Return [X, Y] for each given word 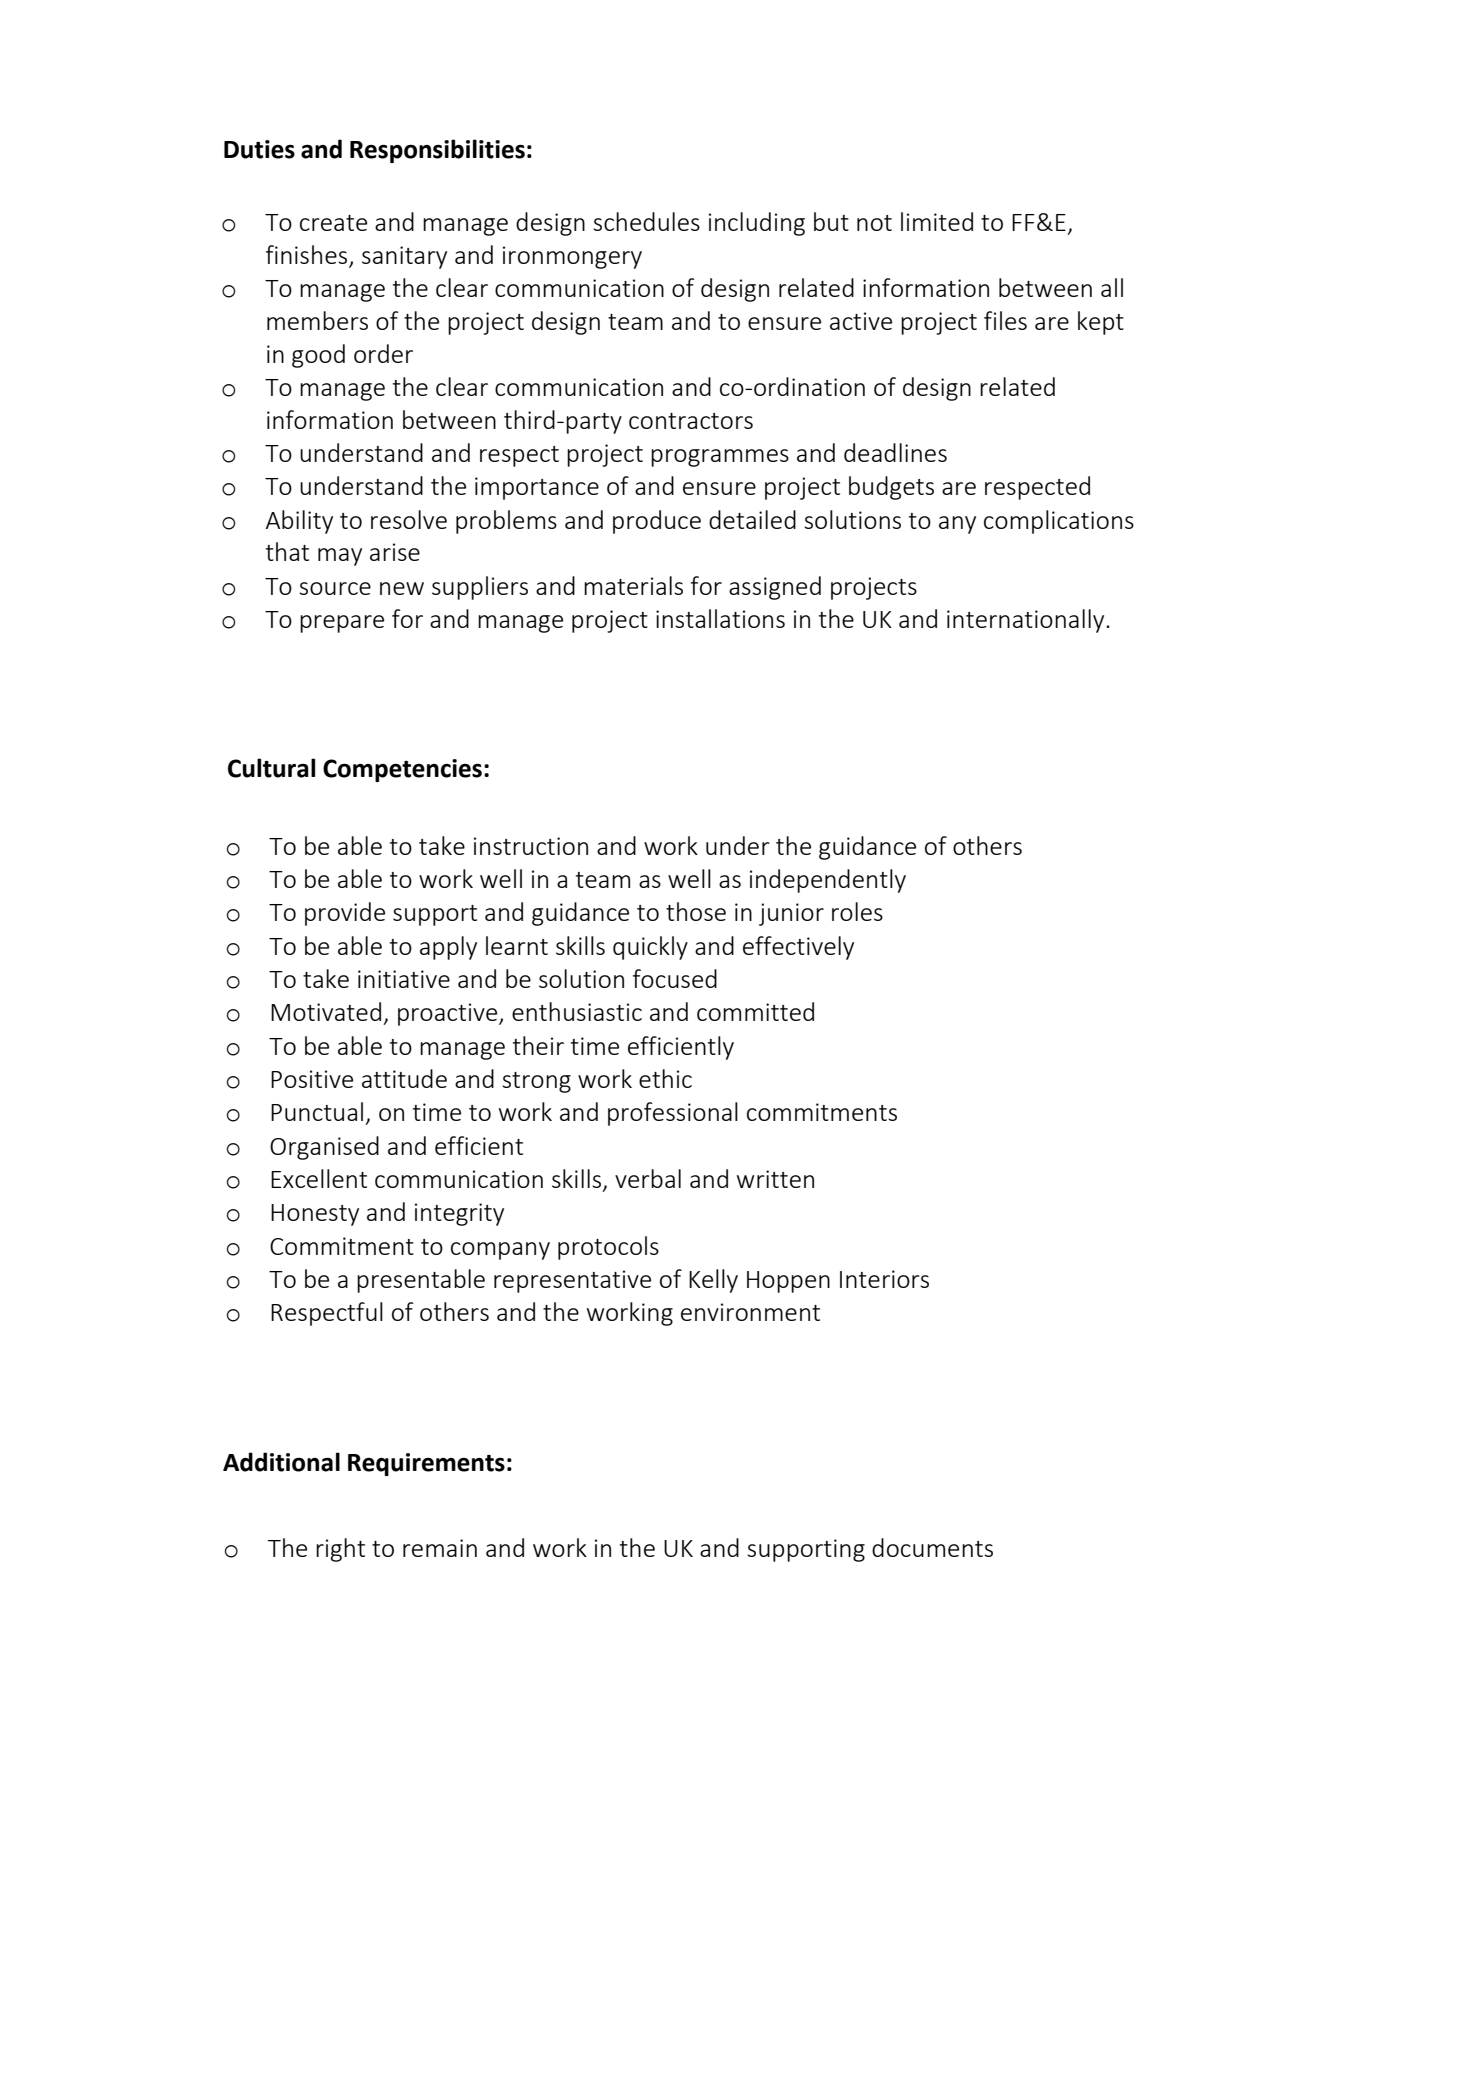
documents [932, 1547]
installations [720, 618]
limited [937, 221]
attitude [404, 1078]
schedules [646, 221]
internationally [1027, 621]
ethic [665, 1078]
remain [440, 1548]
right [340, 1550]
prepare [342, 624]
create [333, 223]
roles [857, 911]
